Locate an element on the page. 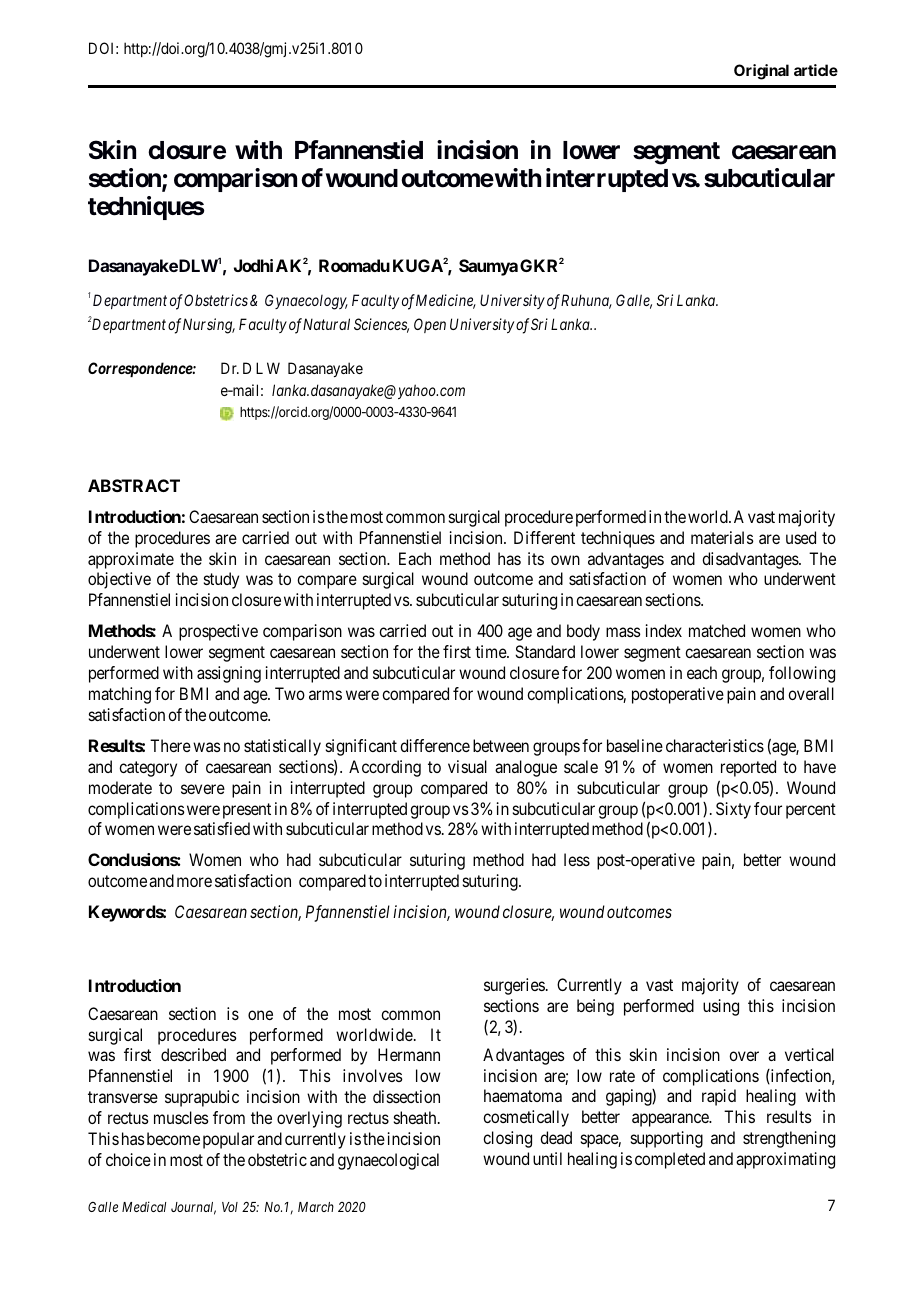  matched is located at coordinates (717, 630).
